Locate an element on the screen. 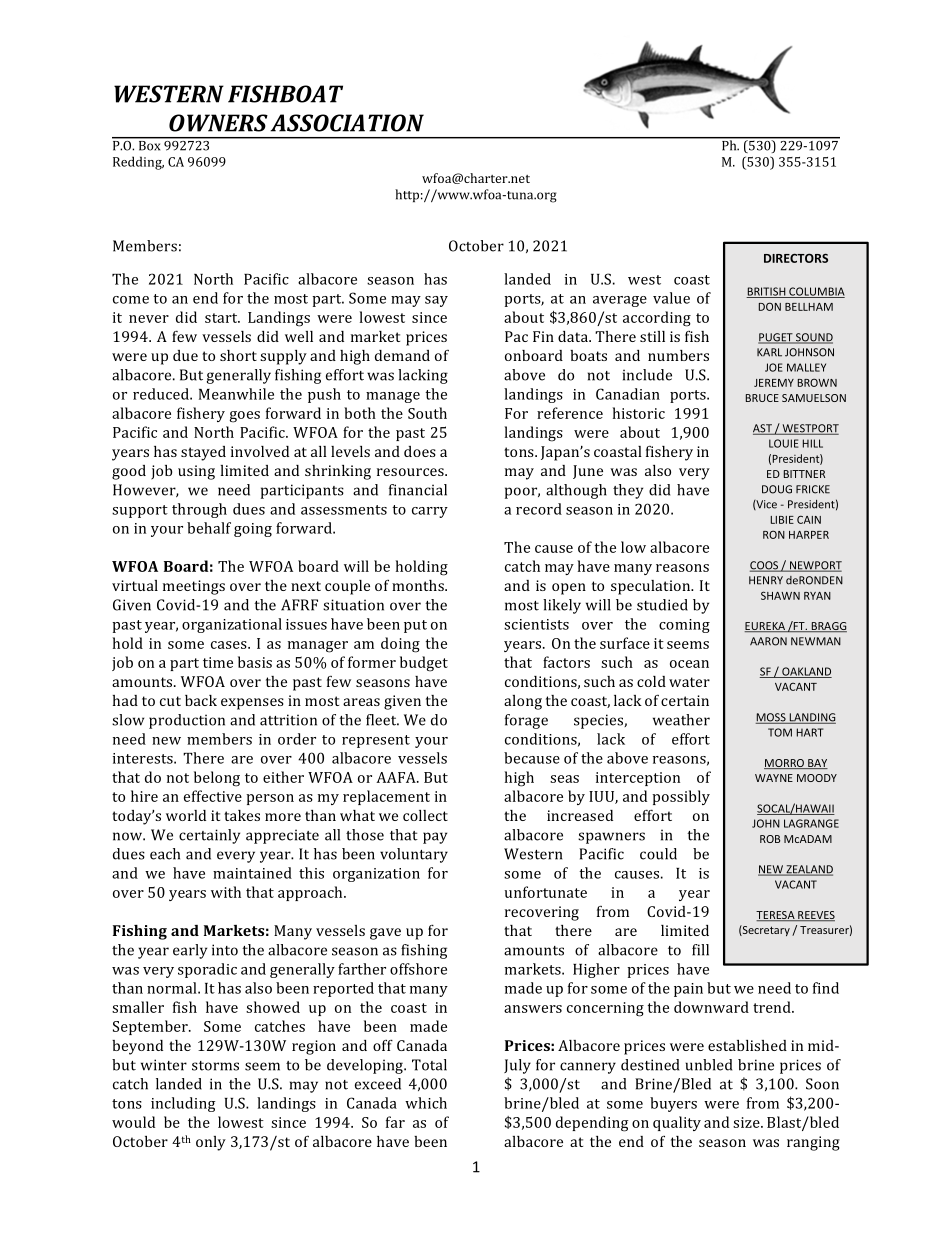 This screenshot has width=952, height=1233. DOUG is located at coordinates (777, 489).
